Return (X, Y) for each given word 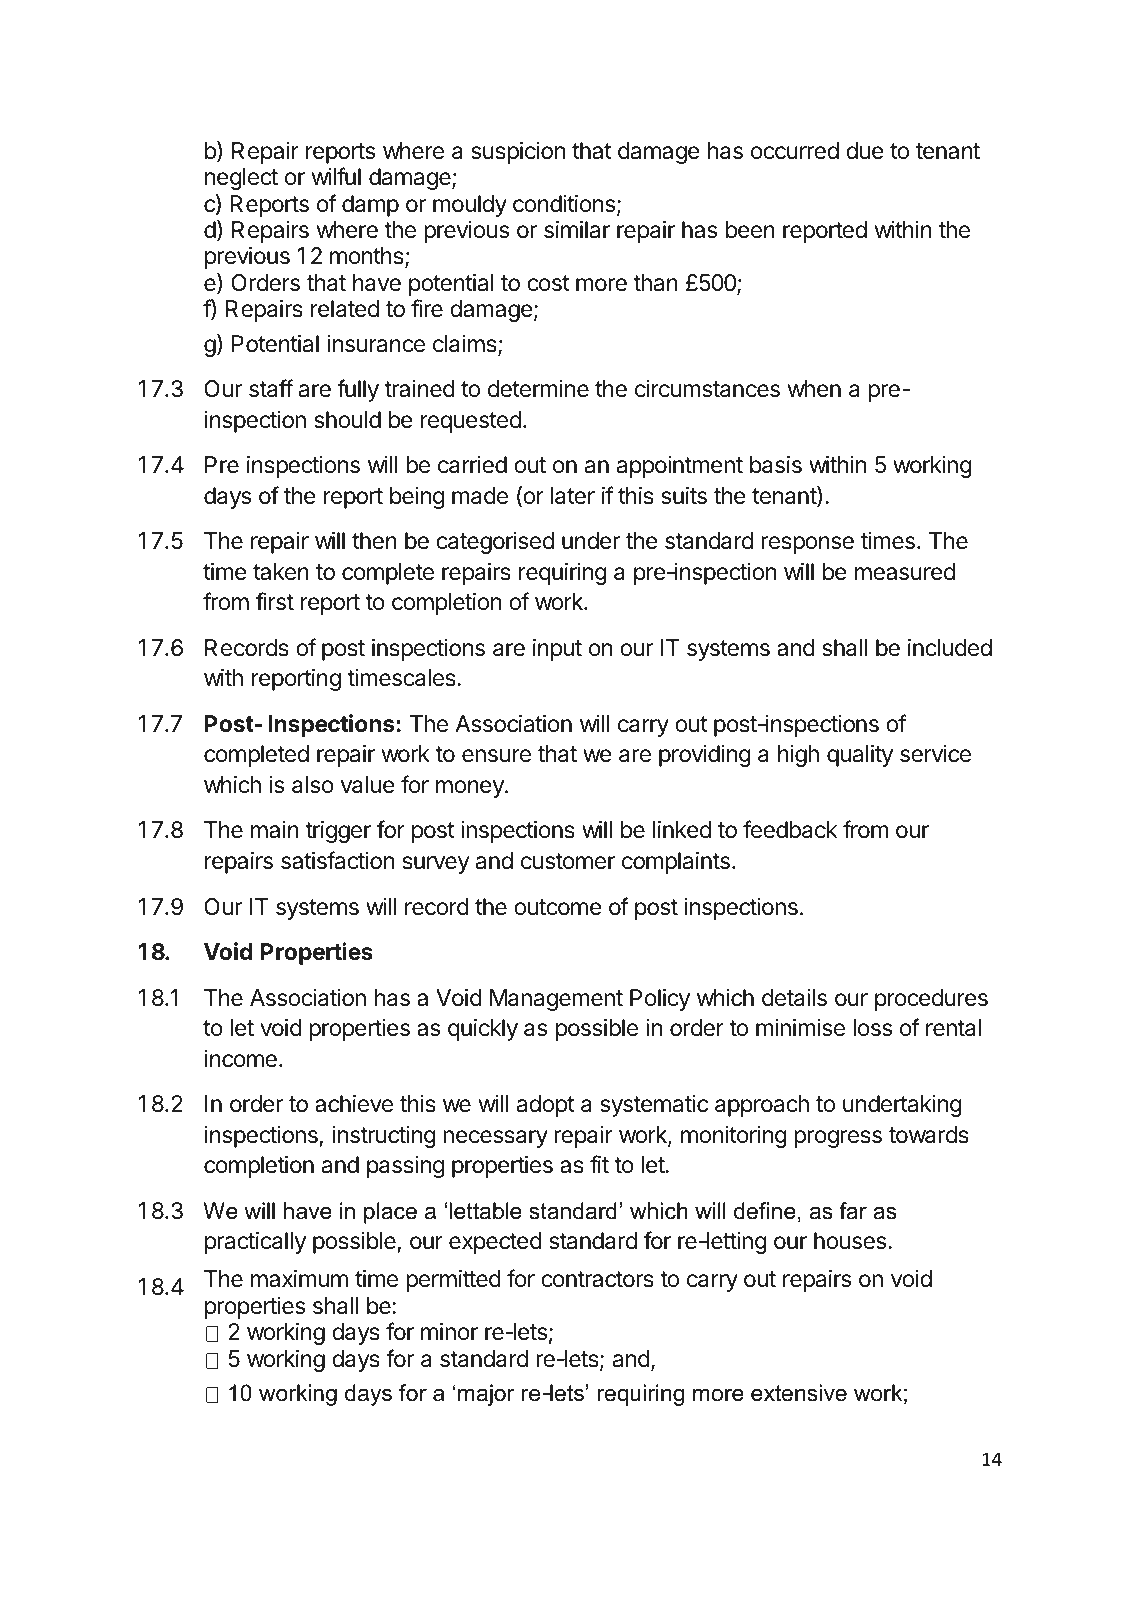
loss (872, 1028)
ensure (496, 756)
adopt (546, 1106)
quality (860, 756)
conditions (564, 204)
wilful (336, 176)
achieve (354, 1104)
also (313, 785)
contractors (597, 1279)
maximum (299, 1279)
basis (776, 465)
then (374, 541)
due (865, 151)
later (573, 496)
